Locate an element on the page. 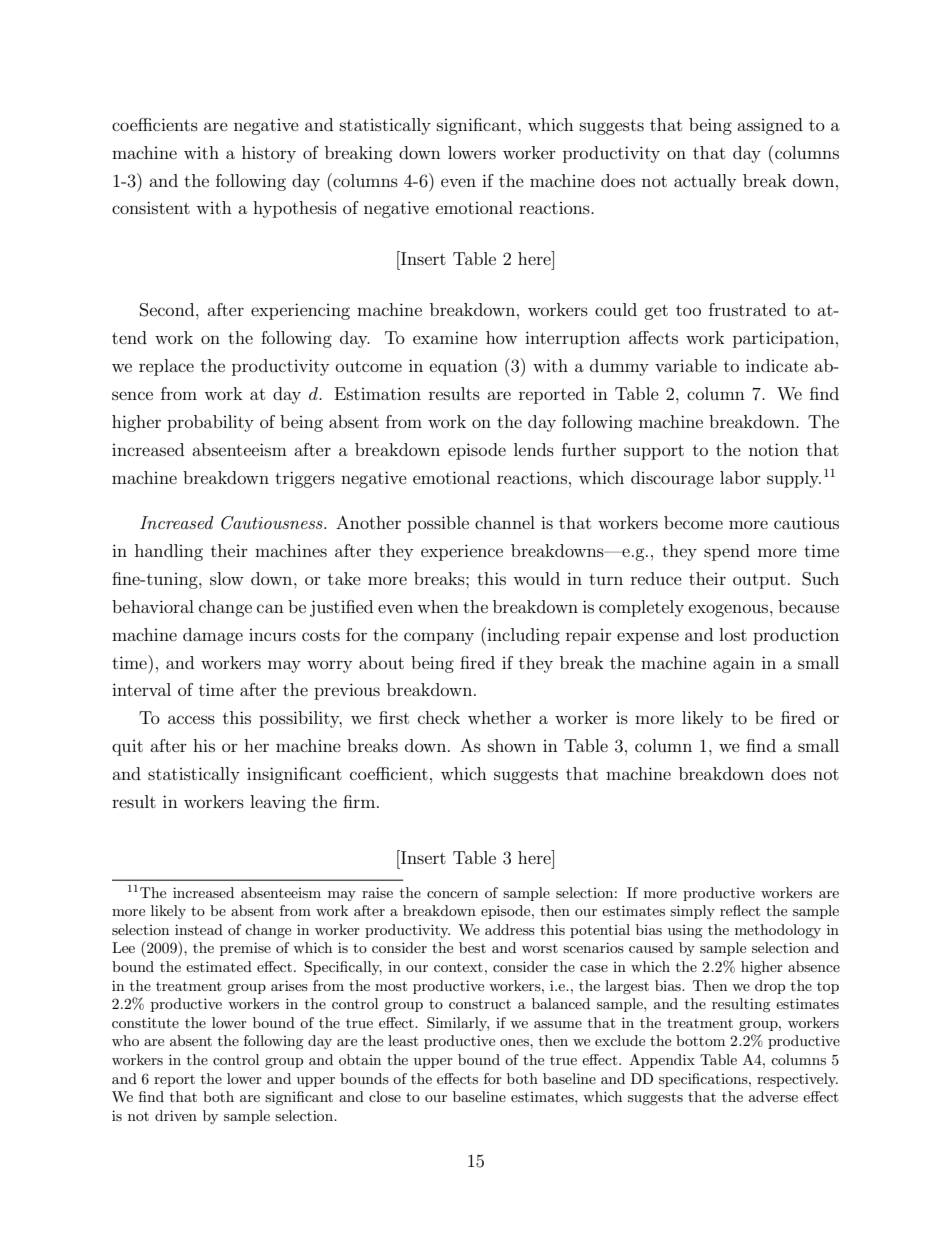  driven is located at coordinates (176, 1115).
